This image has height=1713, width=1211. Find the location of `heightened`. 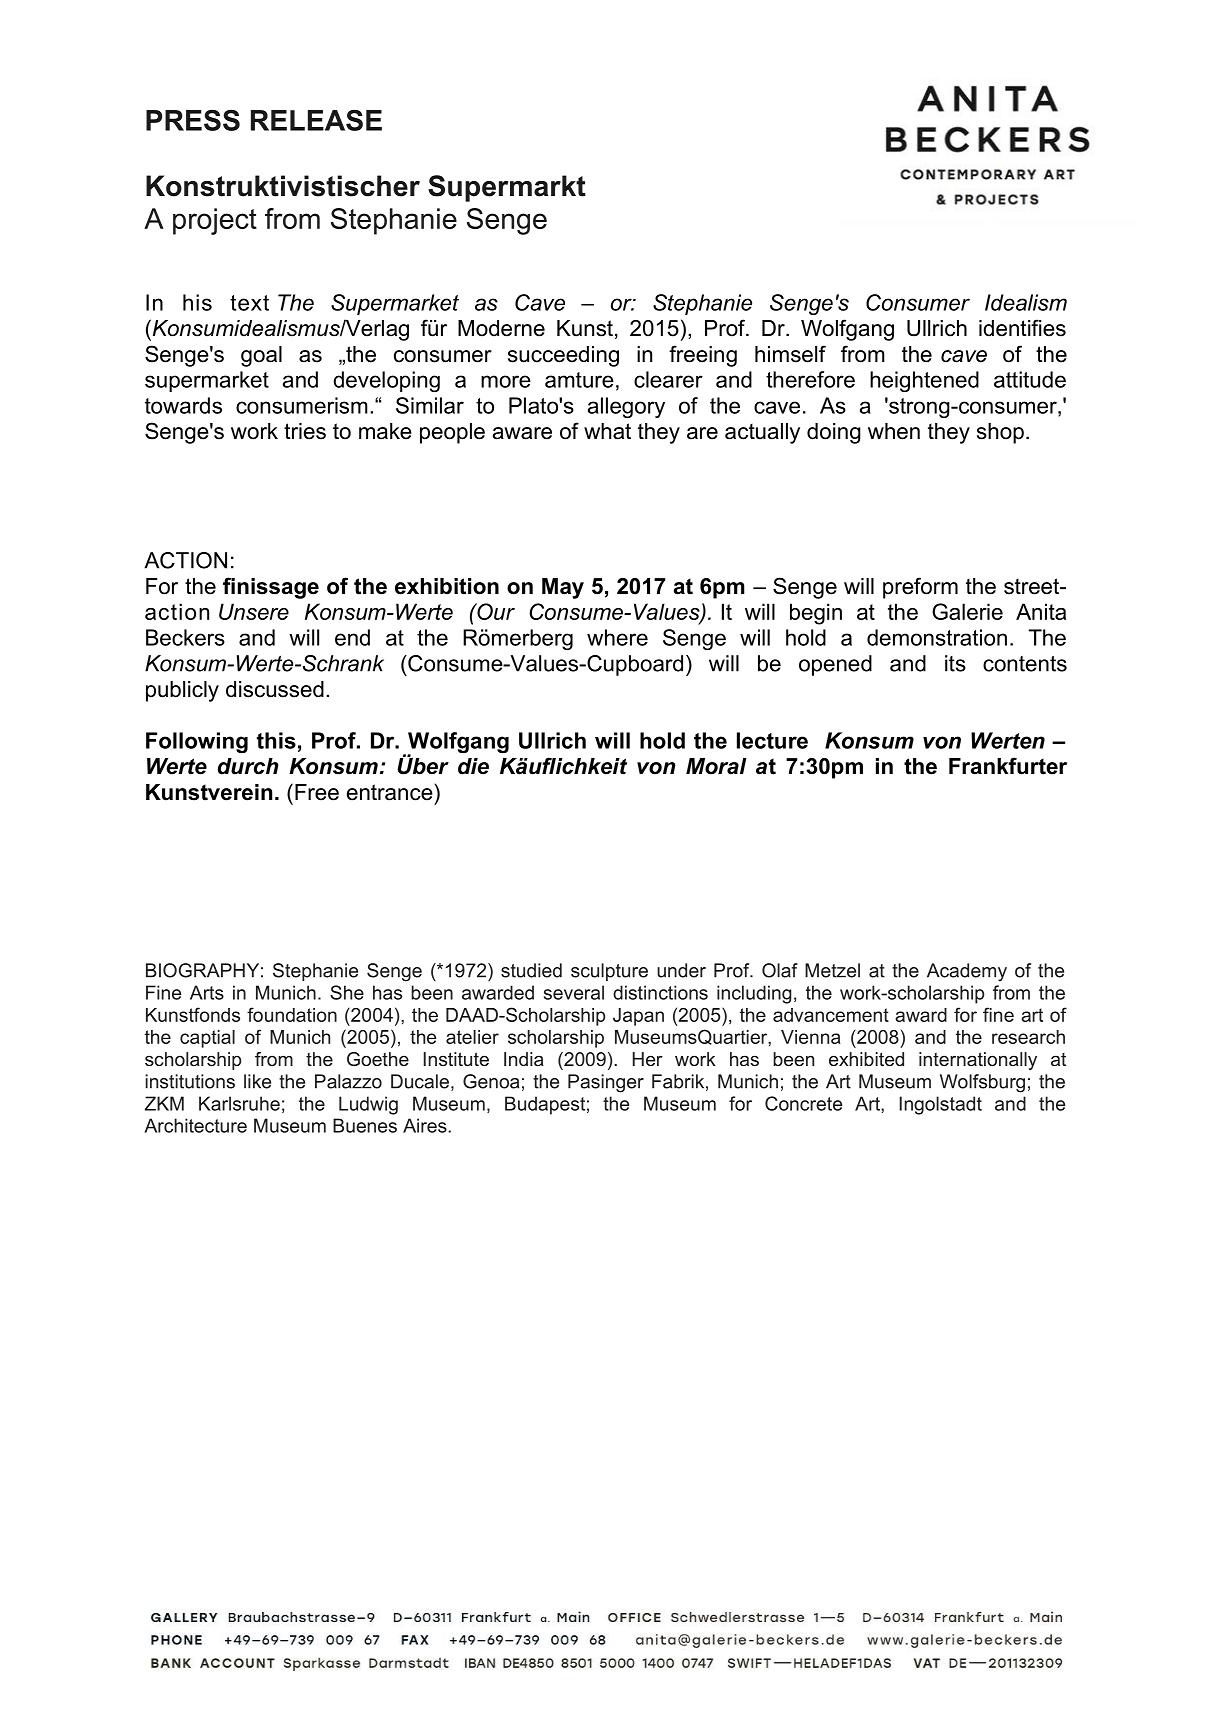

heightened is located at coordinates (924, 381).
